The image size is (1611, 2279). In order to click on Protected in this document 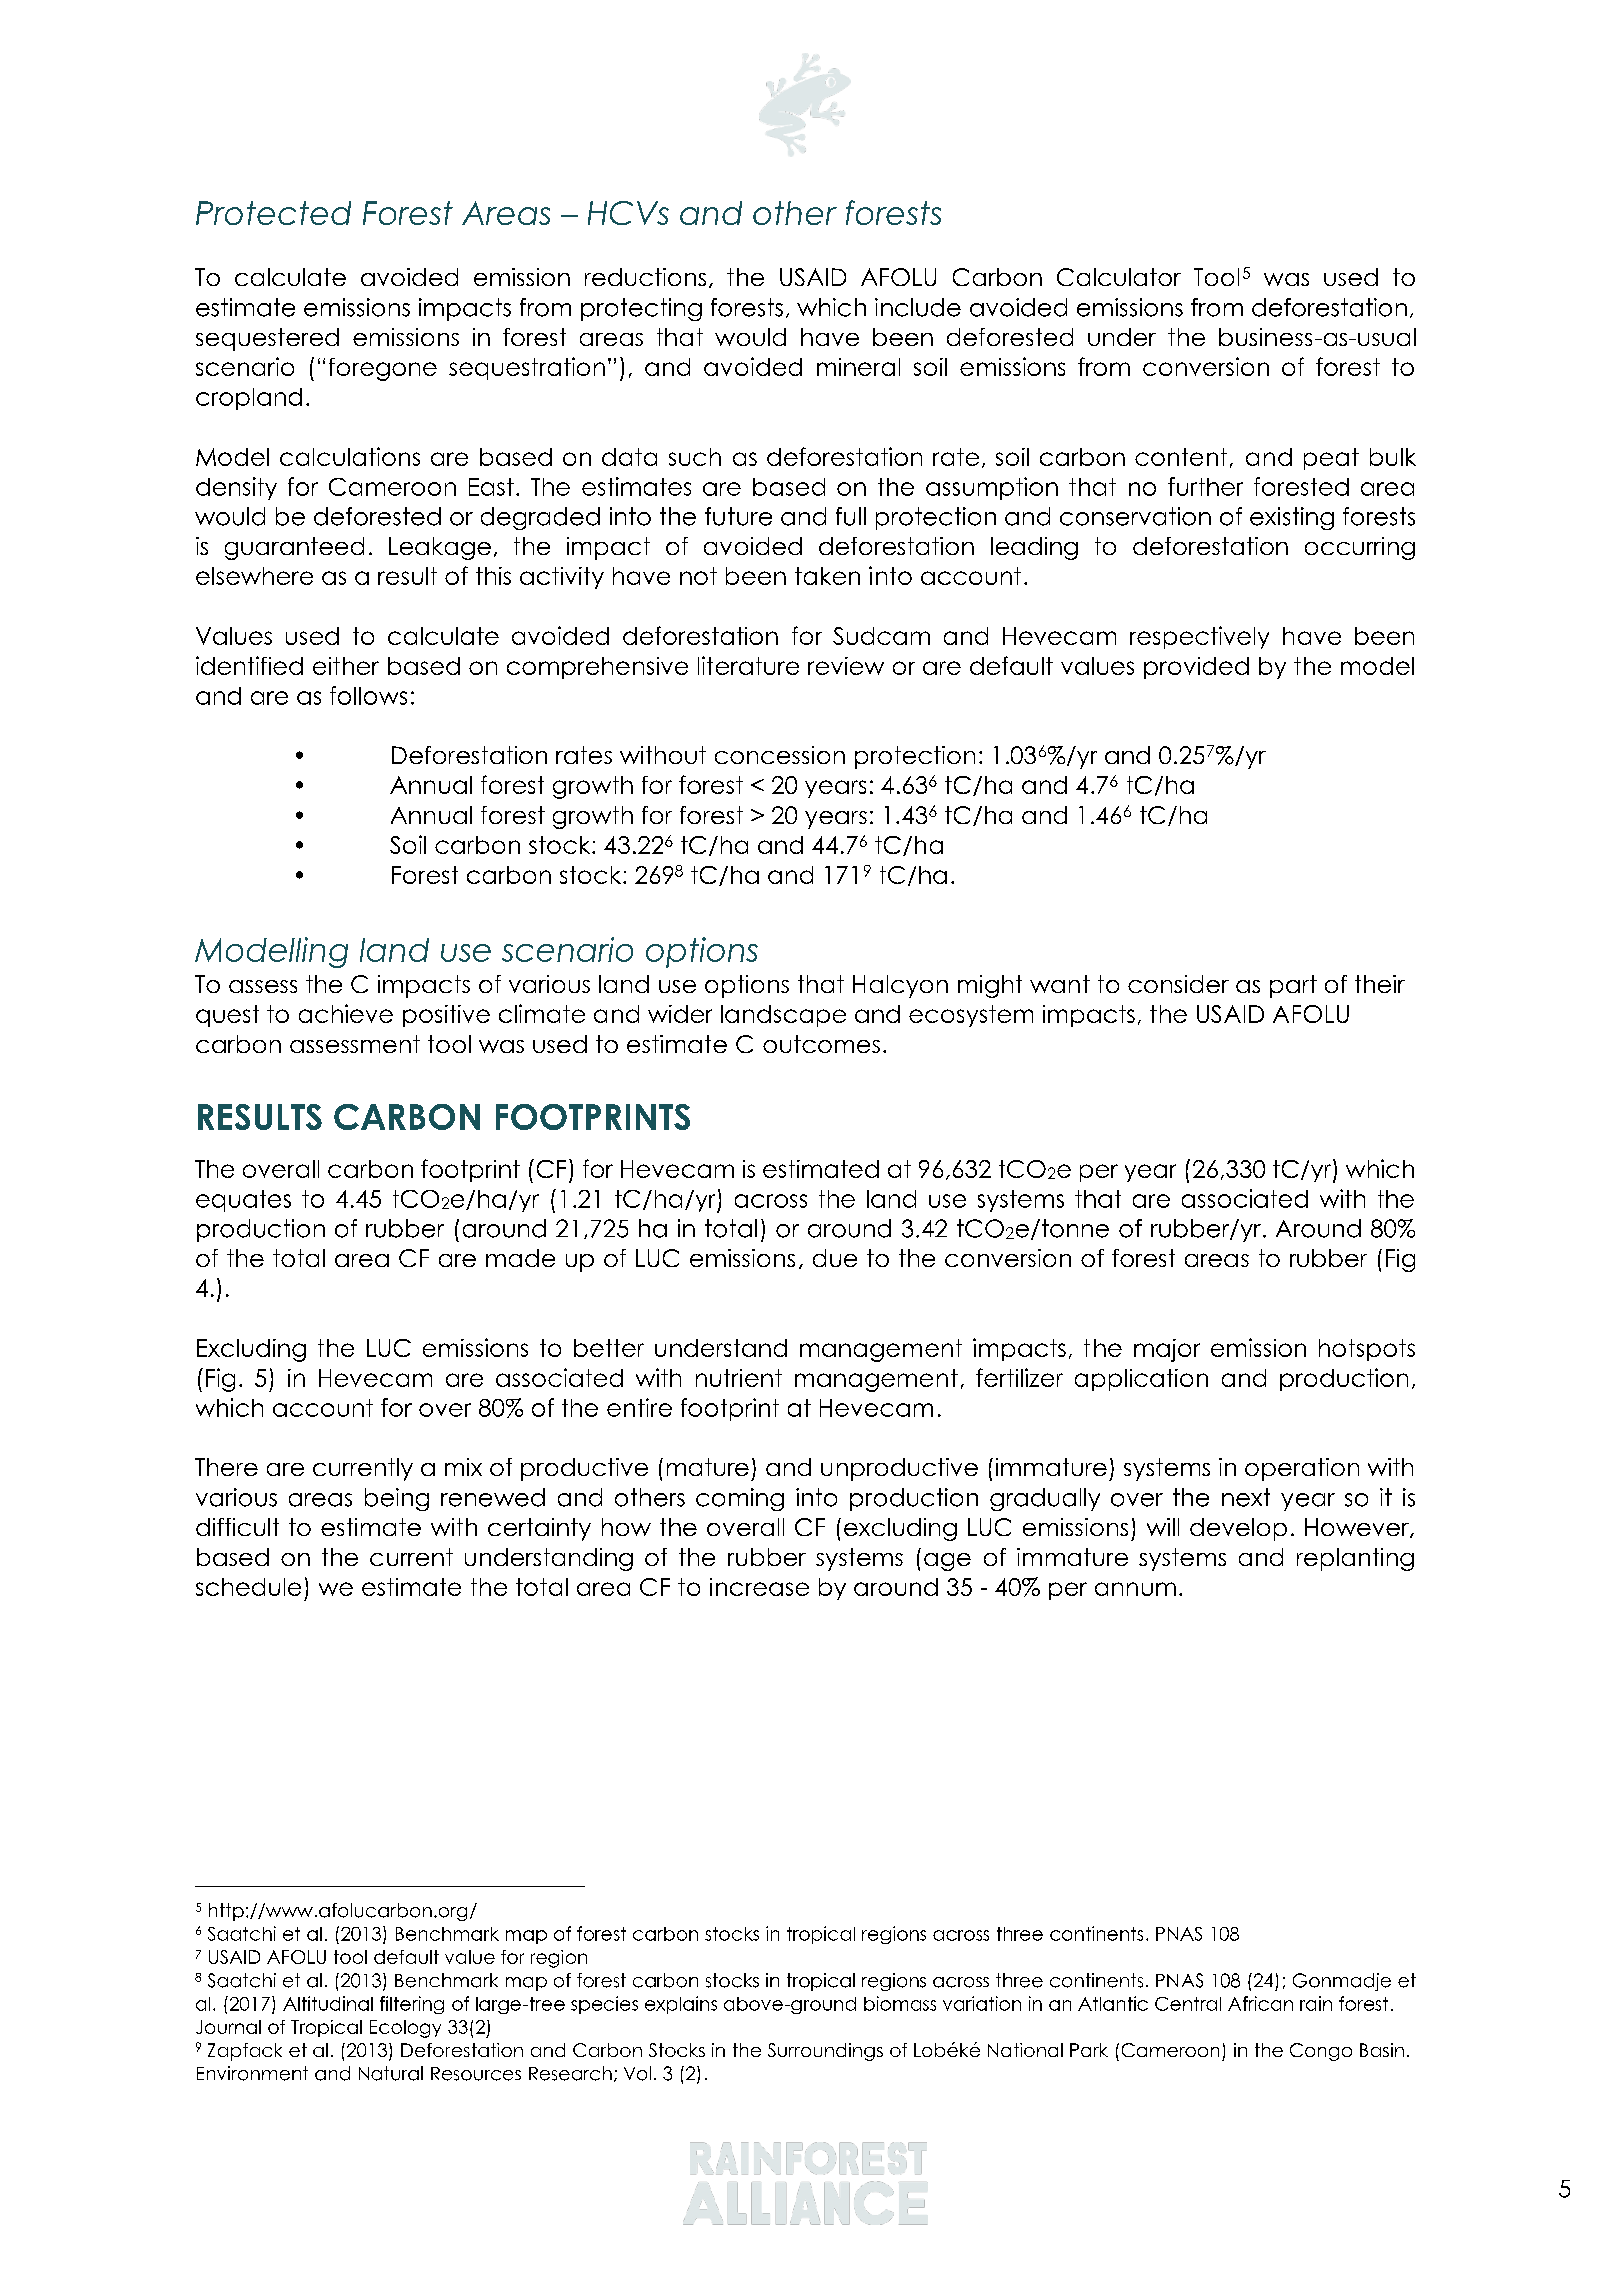, I will do `click(273, 213)`.
